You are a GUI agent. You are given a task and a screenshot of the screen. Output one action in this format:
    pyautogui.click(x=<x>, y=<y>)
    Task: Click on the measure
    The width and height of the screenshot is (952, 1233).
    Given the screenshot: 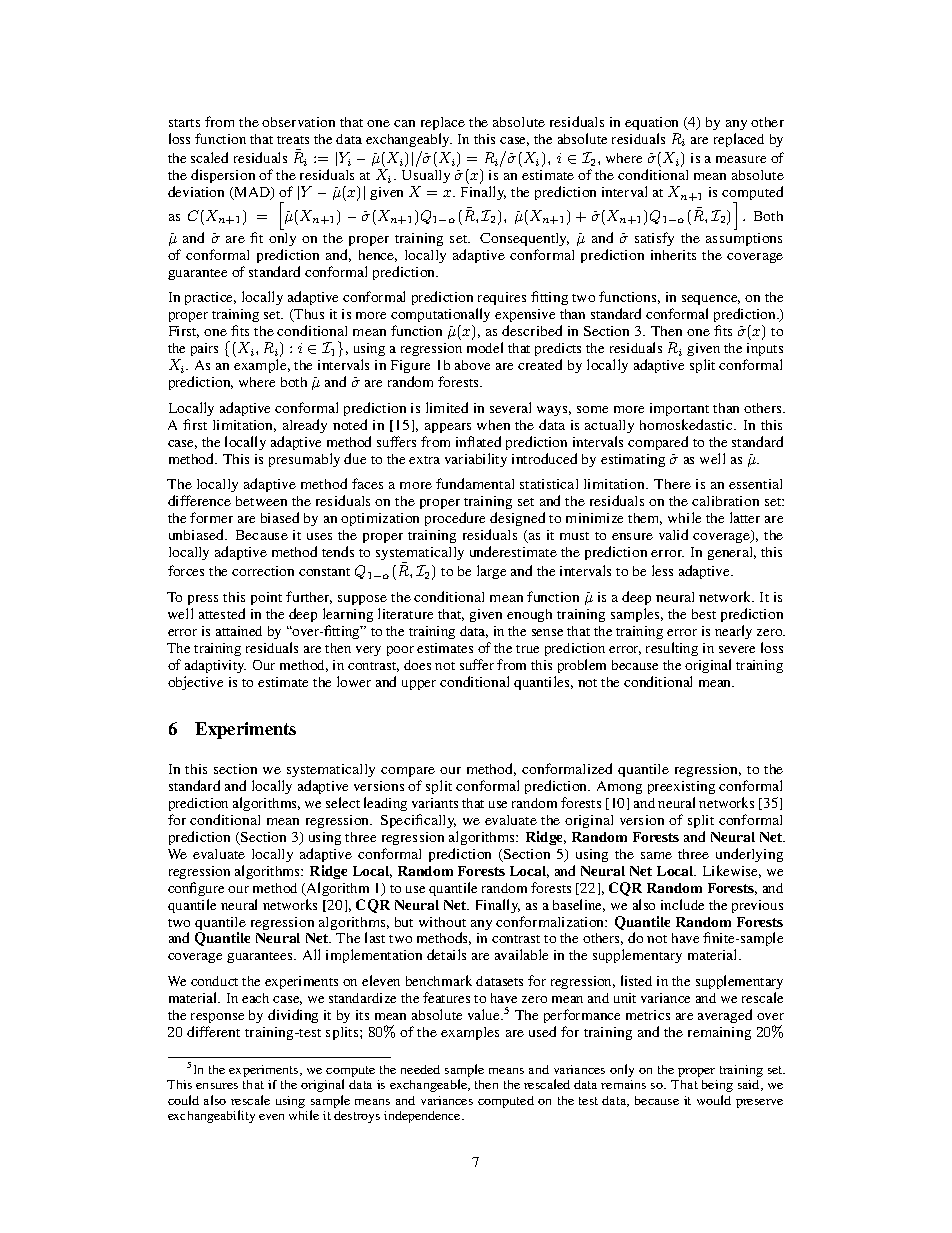 What is the action you would take?
    pyautogui.click(x=741, y=159)
